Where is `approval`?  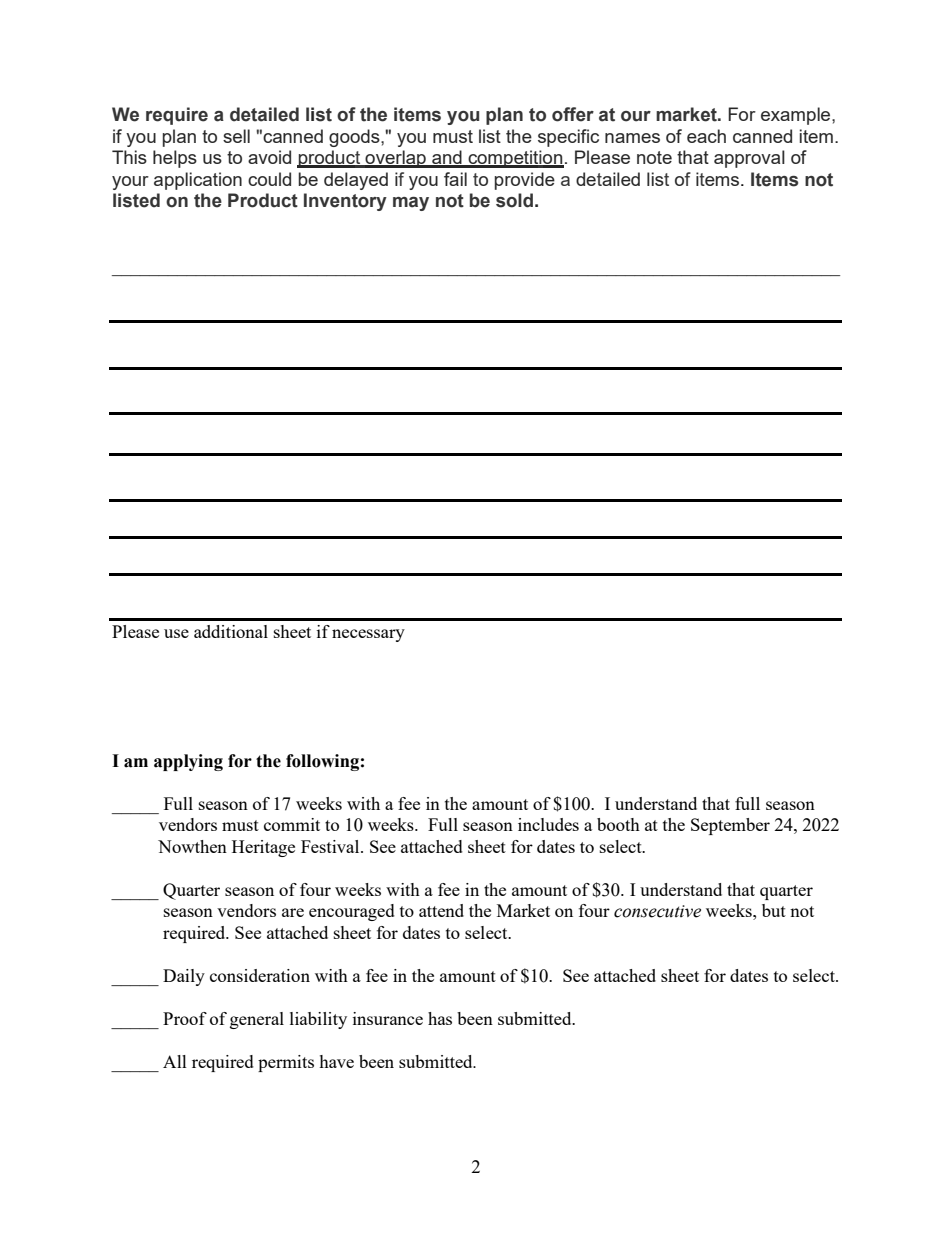
approval is located at coordinates (749, 159).
